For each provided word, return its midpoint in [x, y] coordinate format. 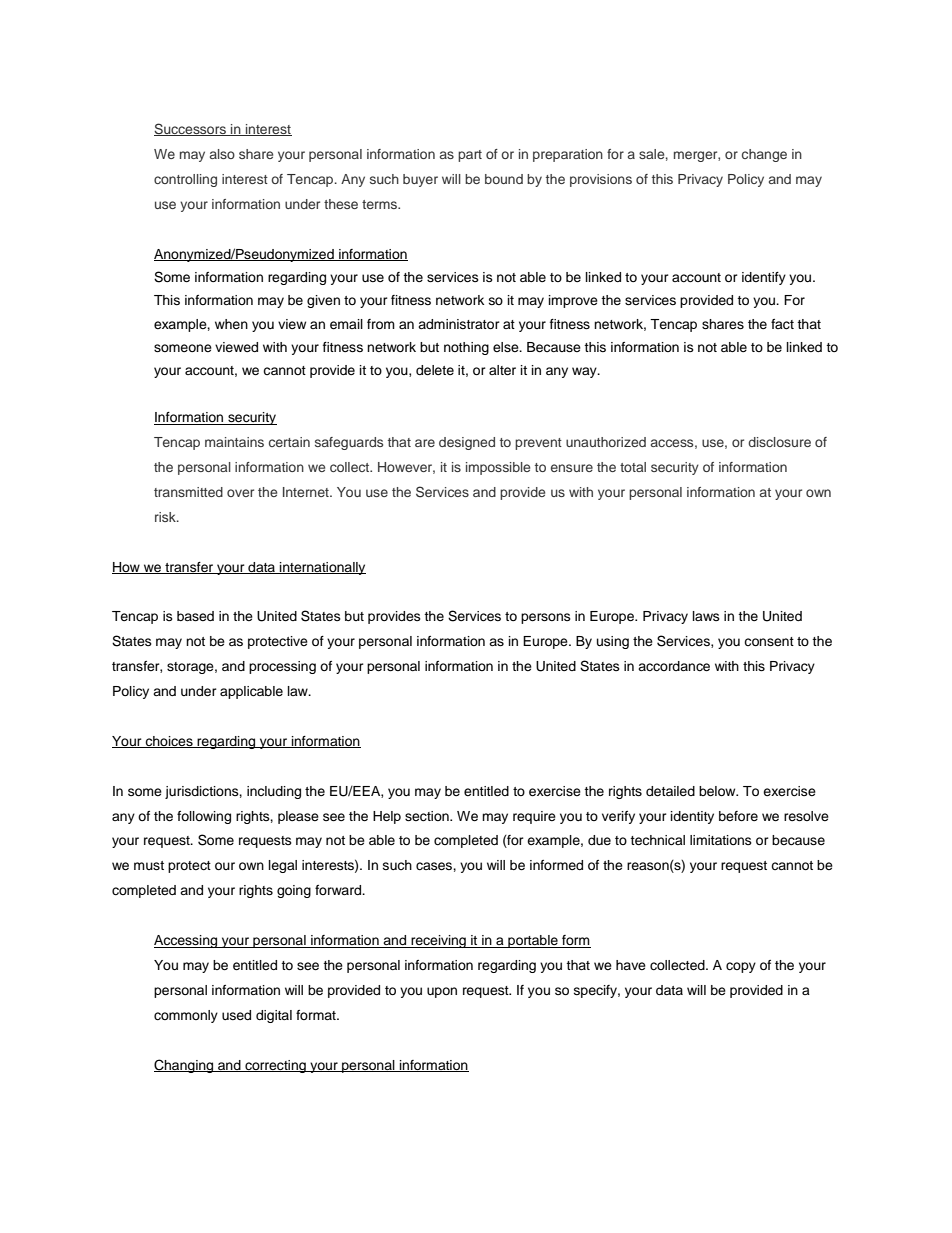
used [236, 1015]
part [470, 156]
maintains [234, 442]
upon [442, 992]
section [428, 816]
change [764, 155]
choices [169, 742]
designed [467, 443]
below [718, 791]
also [222, 154]
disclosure [779, 442]
